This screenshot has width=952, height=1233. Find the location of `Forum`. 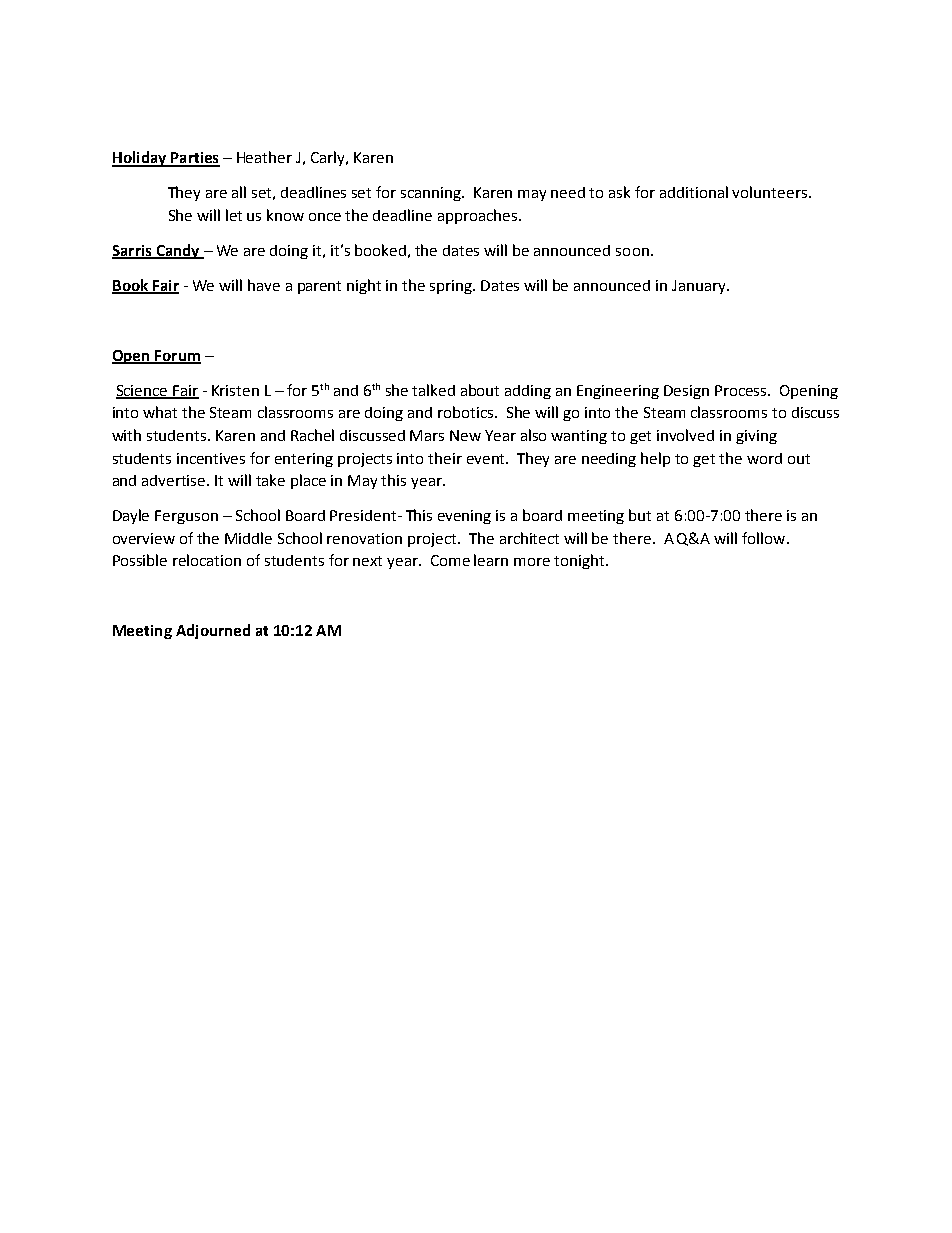

Forum is located at coordinates (177, 356).
